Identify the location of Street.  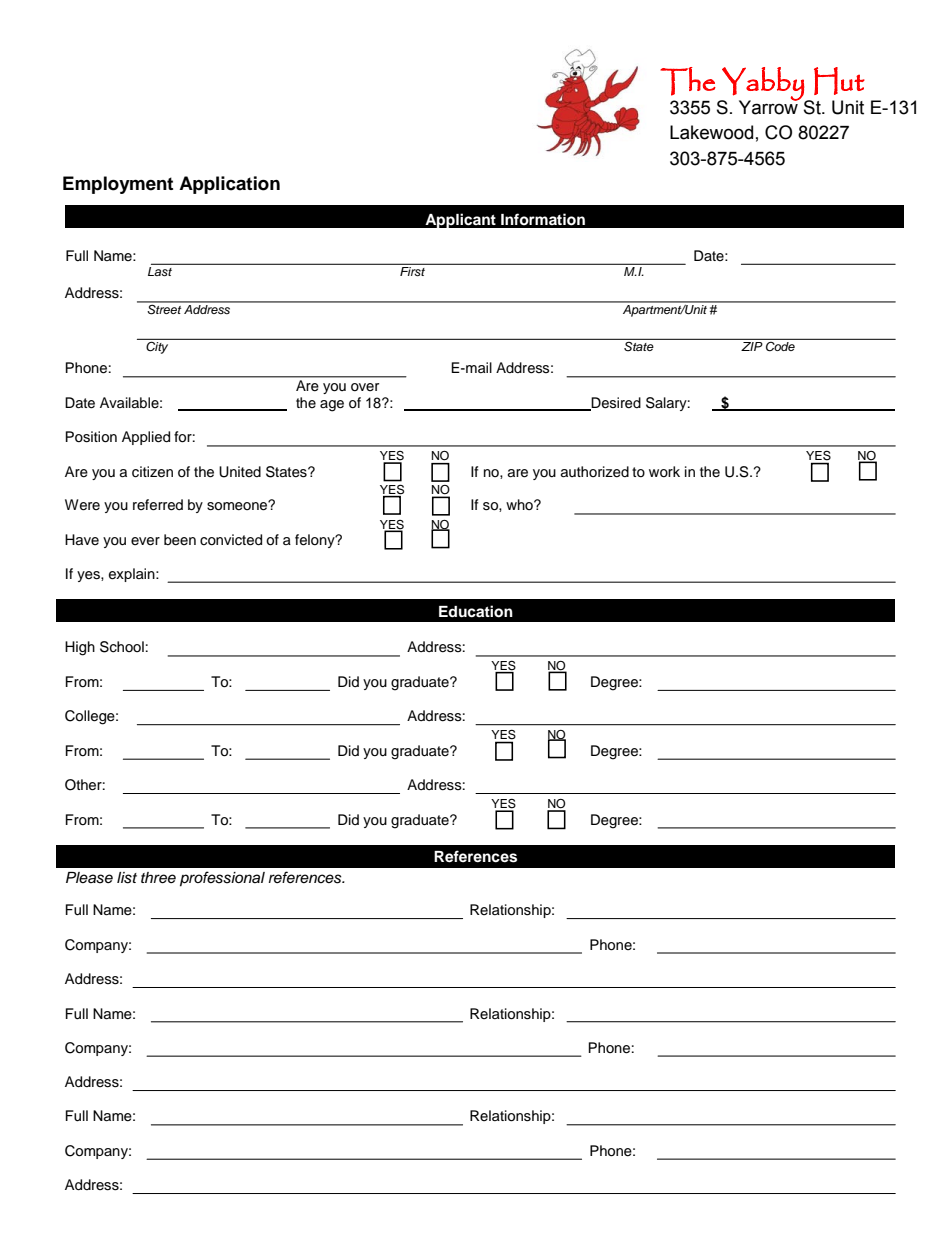
(164, 308).
